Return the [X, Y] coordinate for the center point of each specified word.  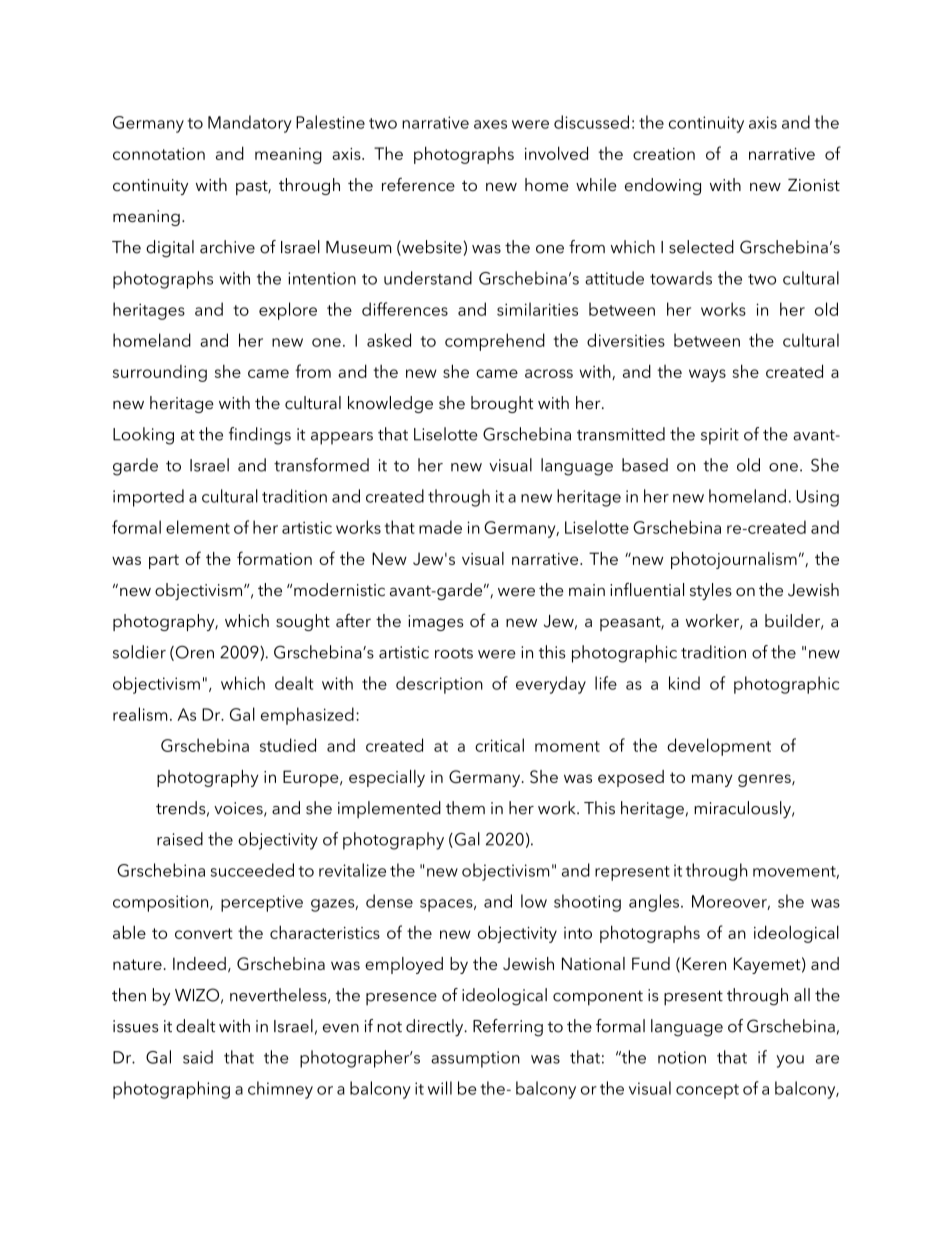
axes [490, 124]
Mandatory [250, 124]
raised [180, 839]
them [465, 808]
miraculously [743, 810]
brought [502, 404]
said [198, 1057]
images [435, 623]
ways [707, 375]
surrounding [160, 373]
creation [664, 154]
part [164, 561]
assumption [475, 1059]
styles [711, 591]
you [790, 1061]
